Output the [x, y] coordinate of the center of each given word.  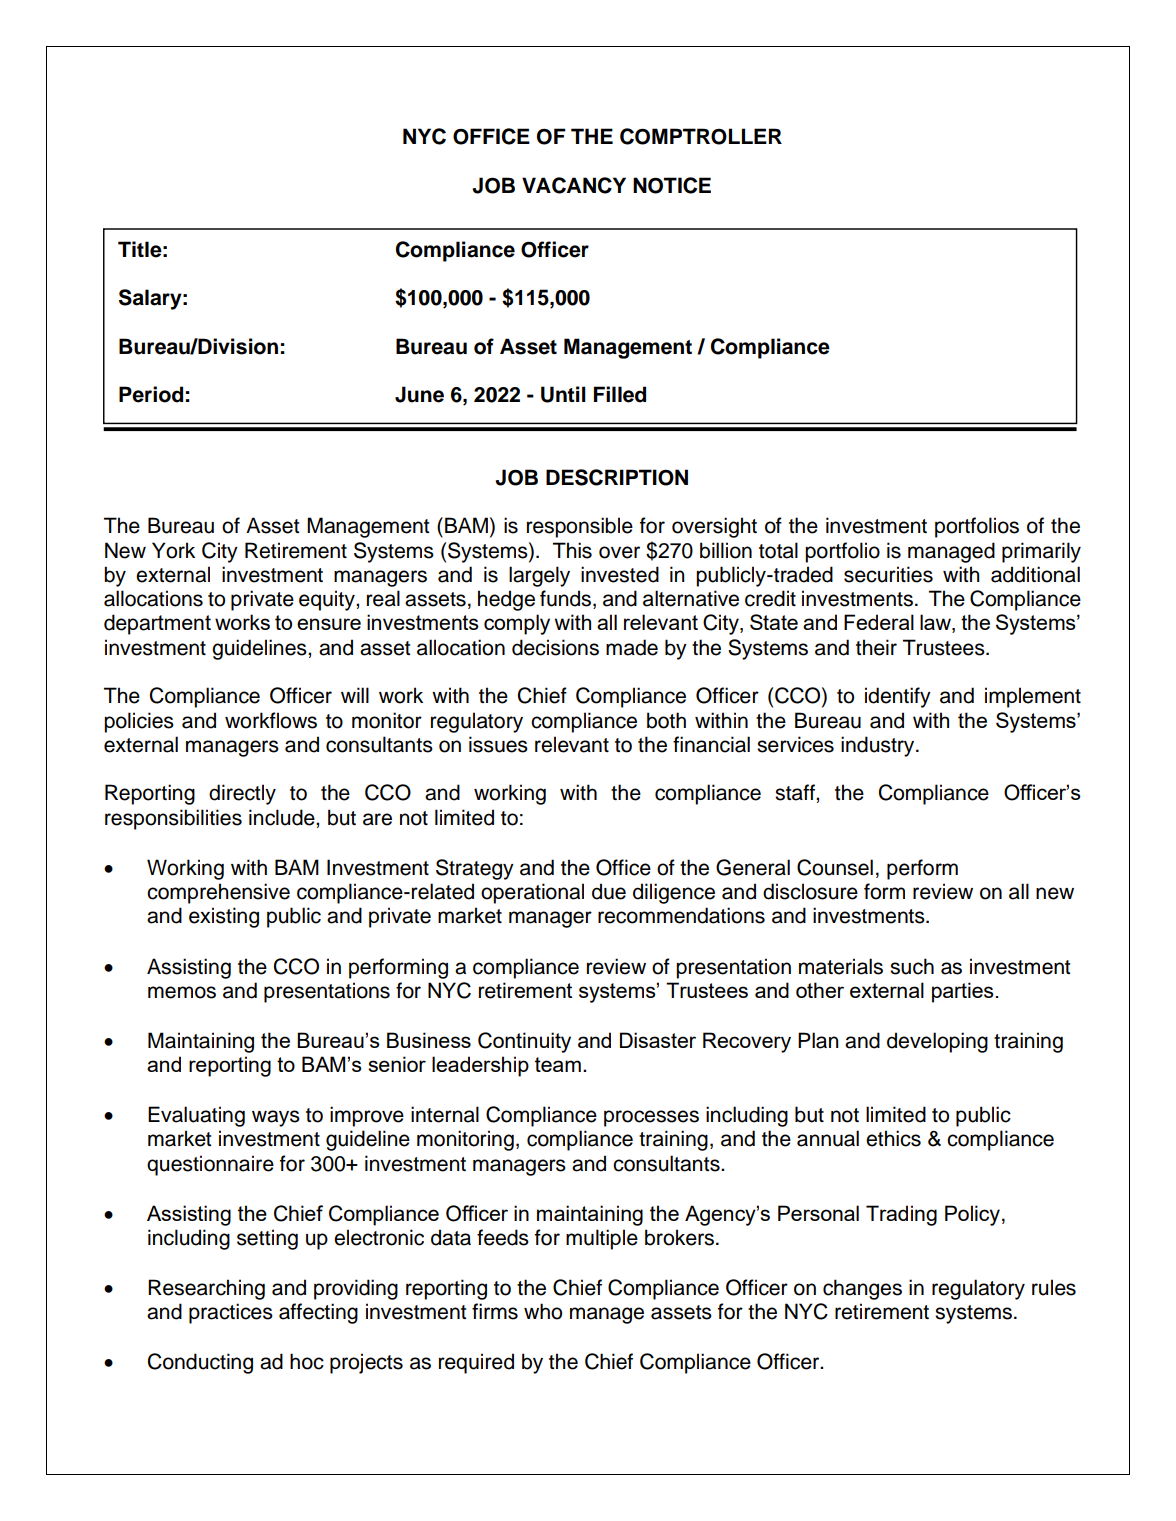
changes [862, 1289]
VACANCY [574, 185]
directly [242, 794]
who [543, 1311]
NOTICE [672, 185]
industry [879, 746]
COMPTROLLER [701, 136]
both [666, 720]
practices [231, 1313]
